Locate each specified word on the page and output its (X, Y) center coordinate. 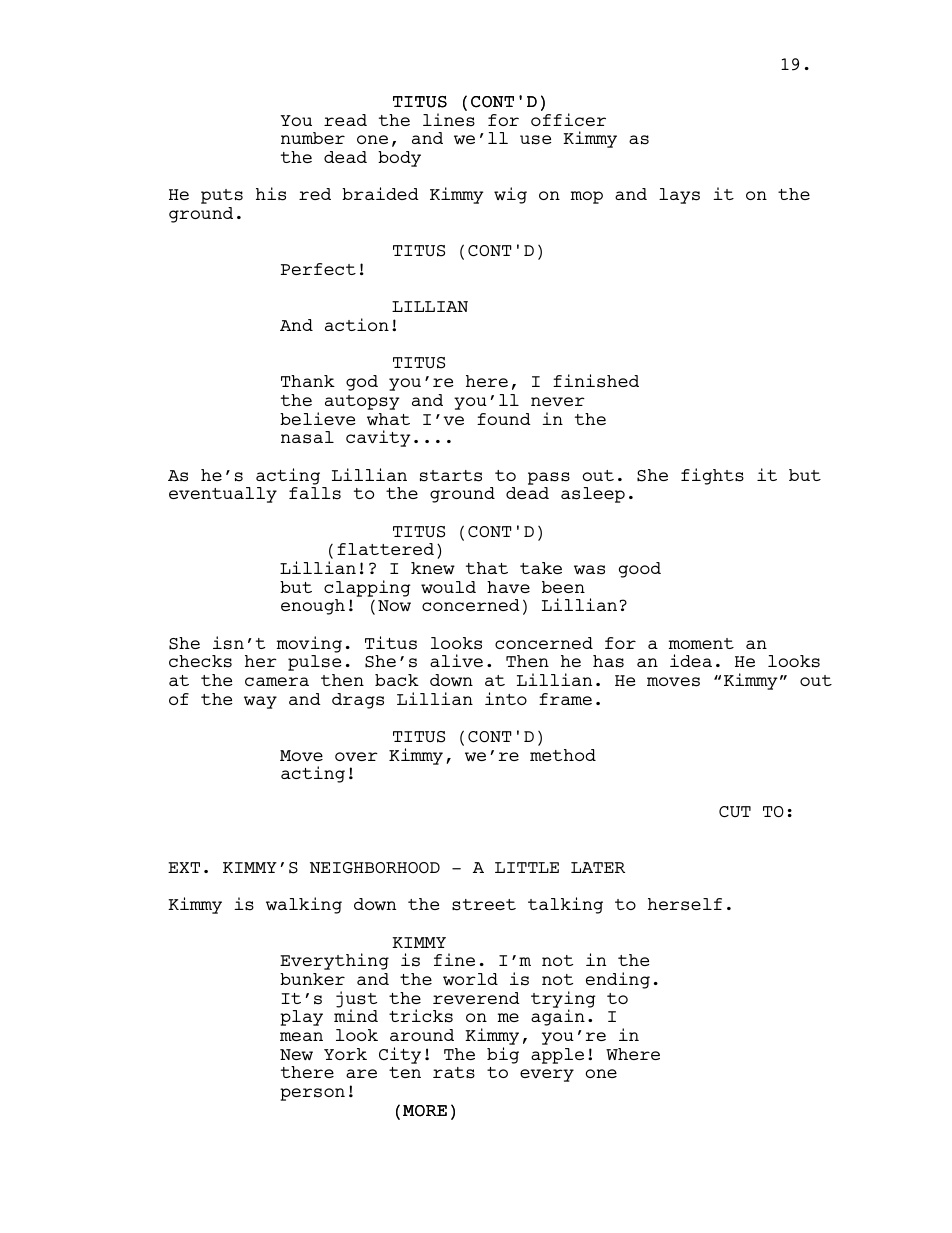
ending (618, 980)
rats (454, 1073)
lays (679, 196)
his (271, 194)
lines (449, 120)
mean (301, 1036)
